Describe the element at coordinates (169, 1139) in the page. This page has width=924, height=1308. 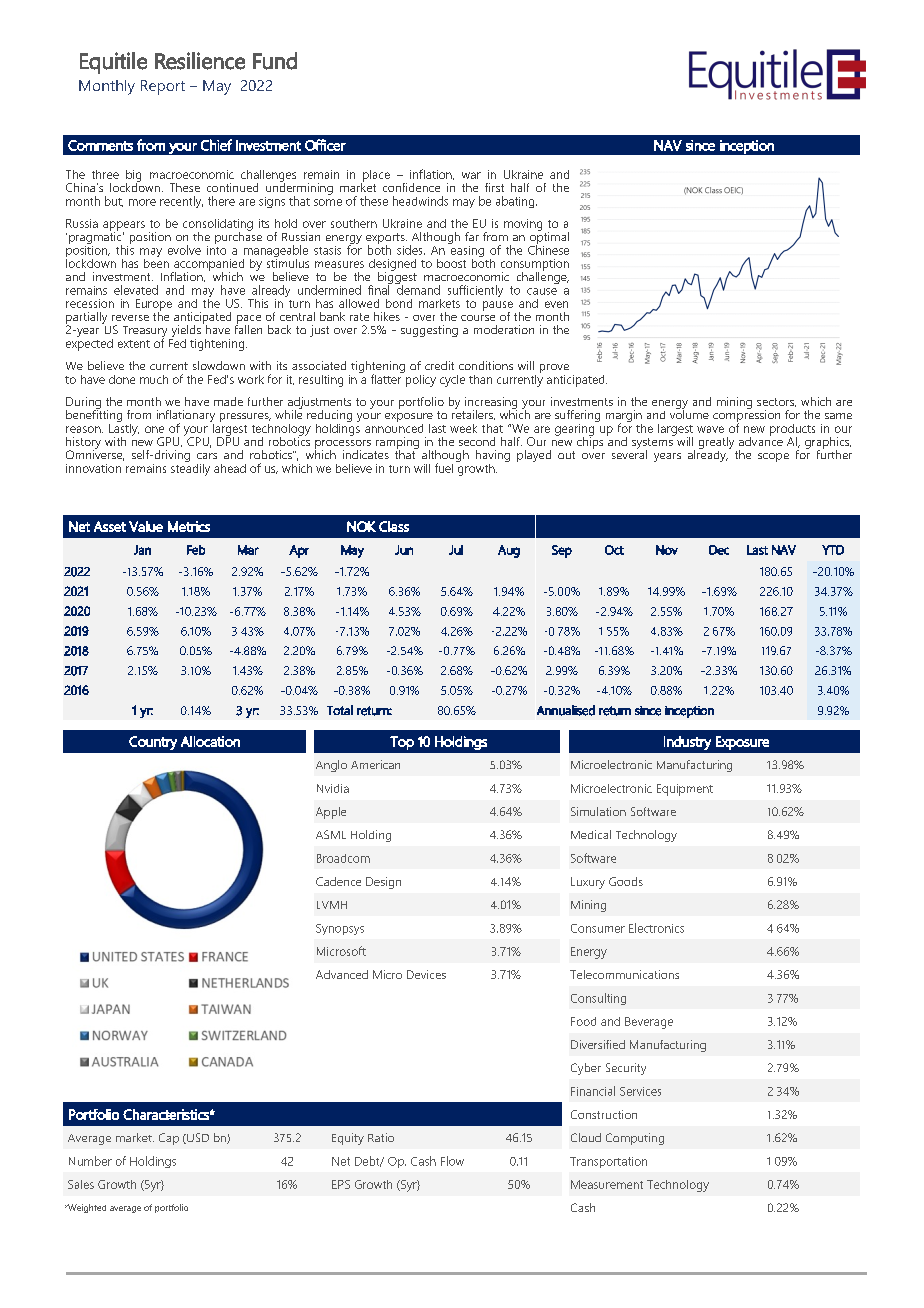
I see `Cap` at that location.
